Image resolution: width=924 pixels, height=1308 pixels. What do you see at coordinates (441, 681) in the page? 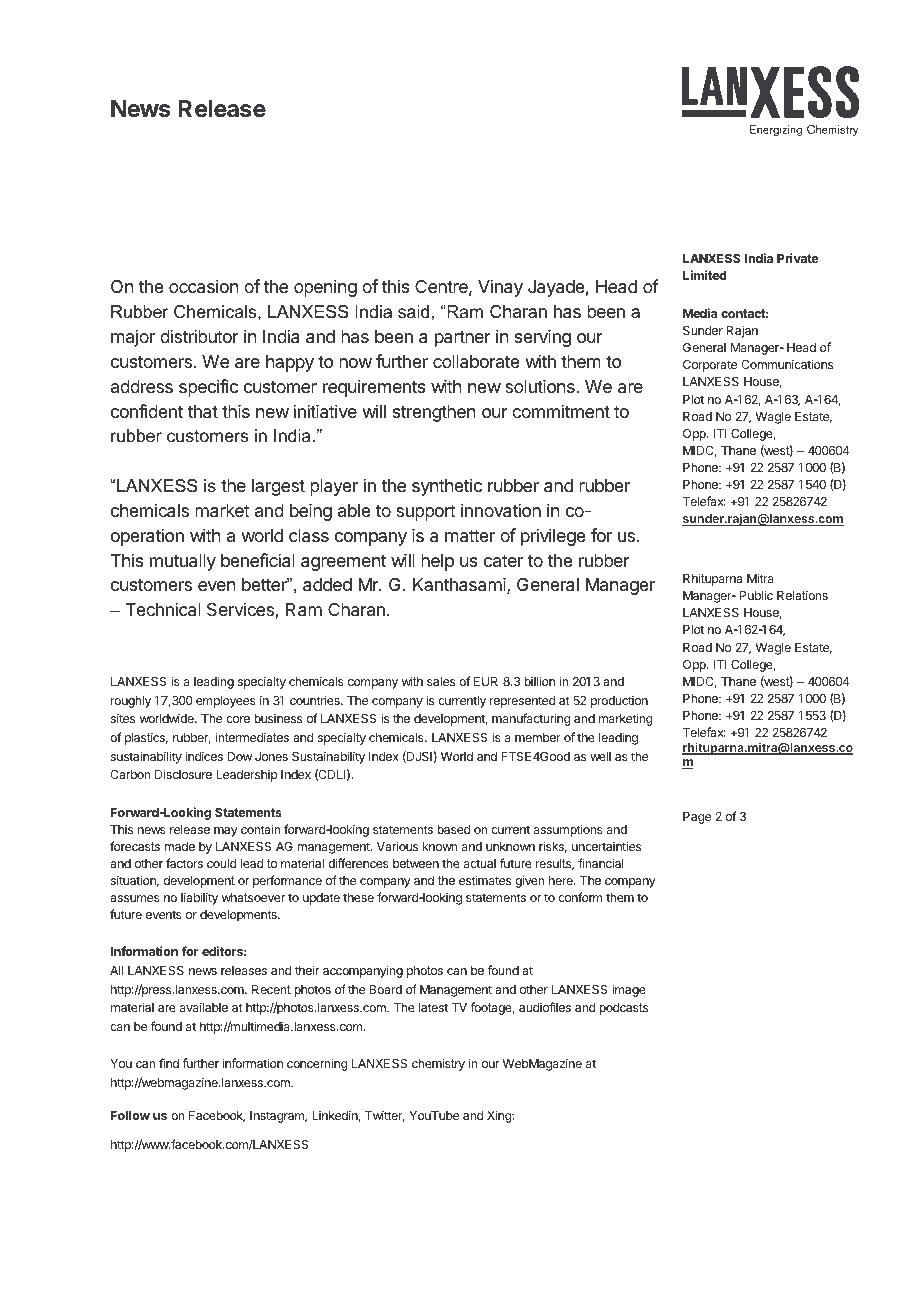
I see `sales` at bounding box center [441, 681].
